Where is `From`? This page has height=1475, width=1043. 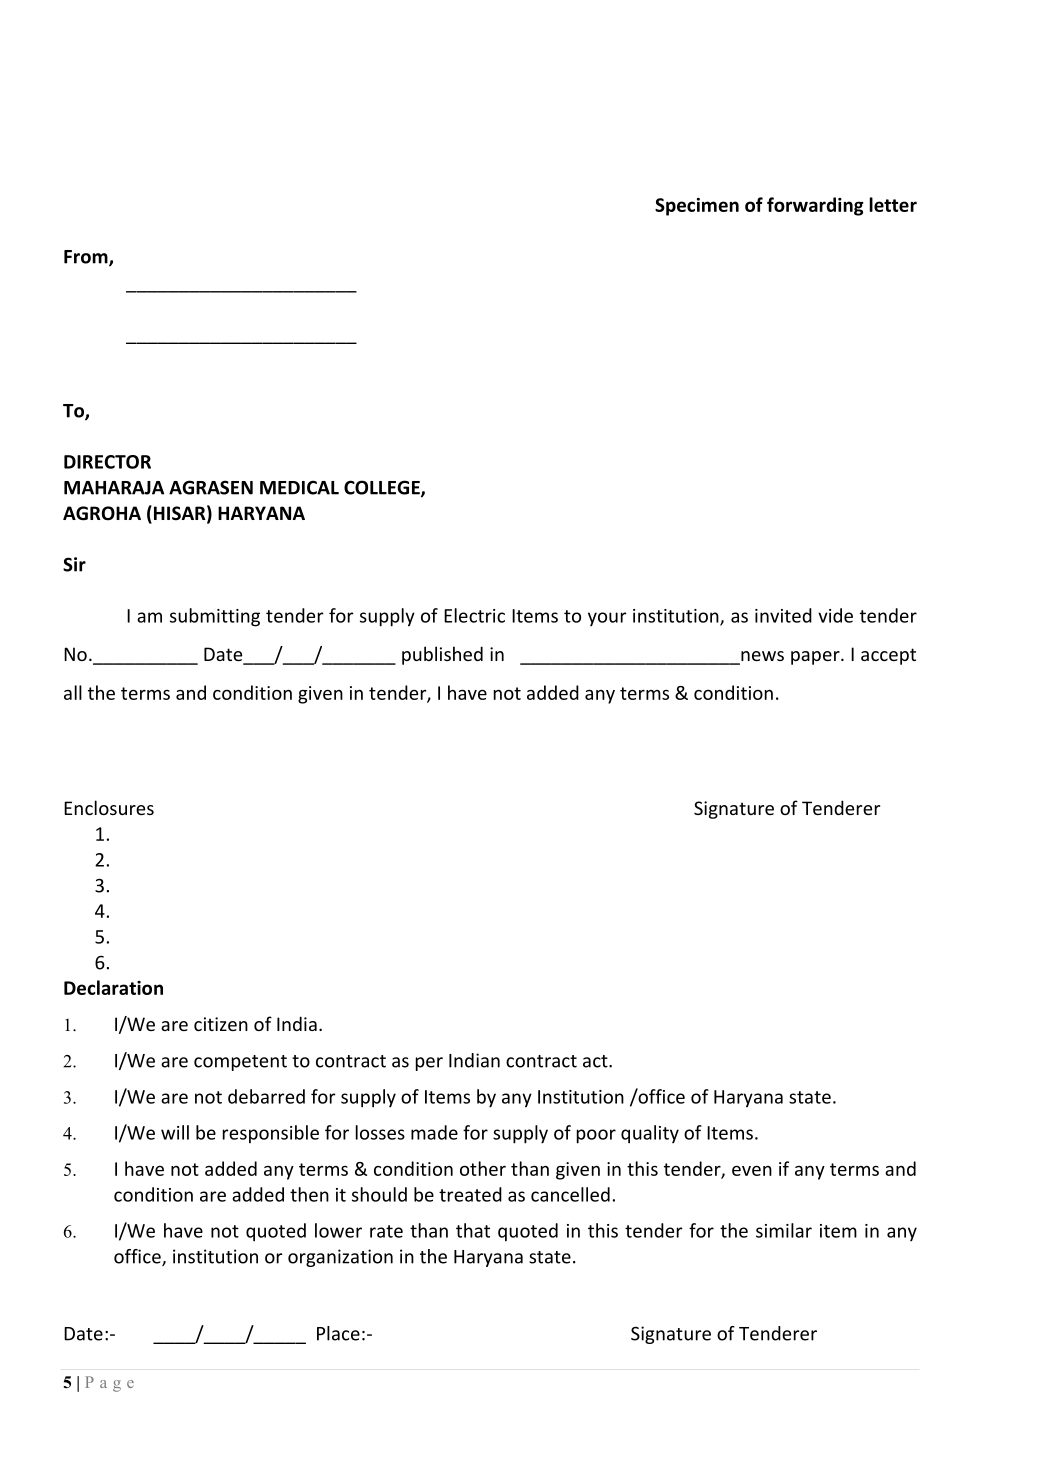
From is located at coordinates (87, 258).
